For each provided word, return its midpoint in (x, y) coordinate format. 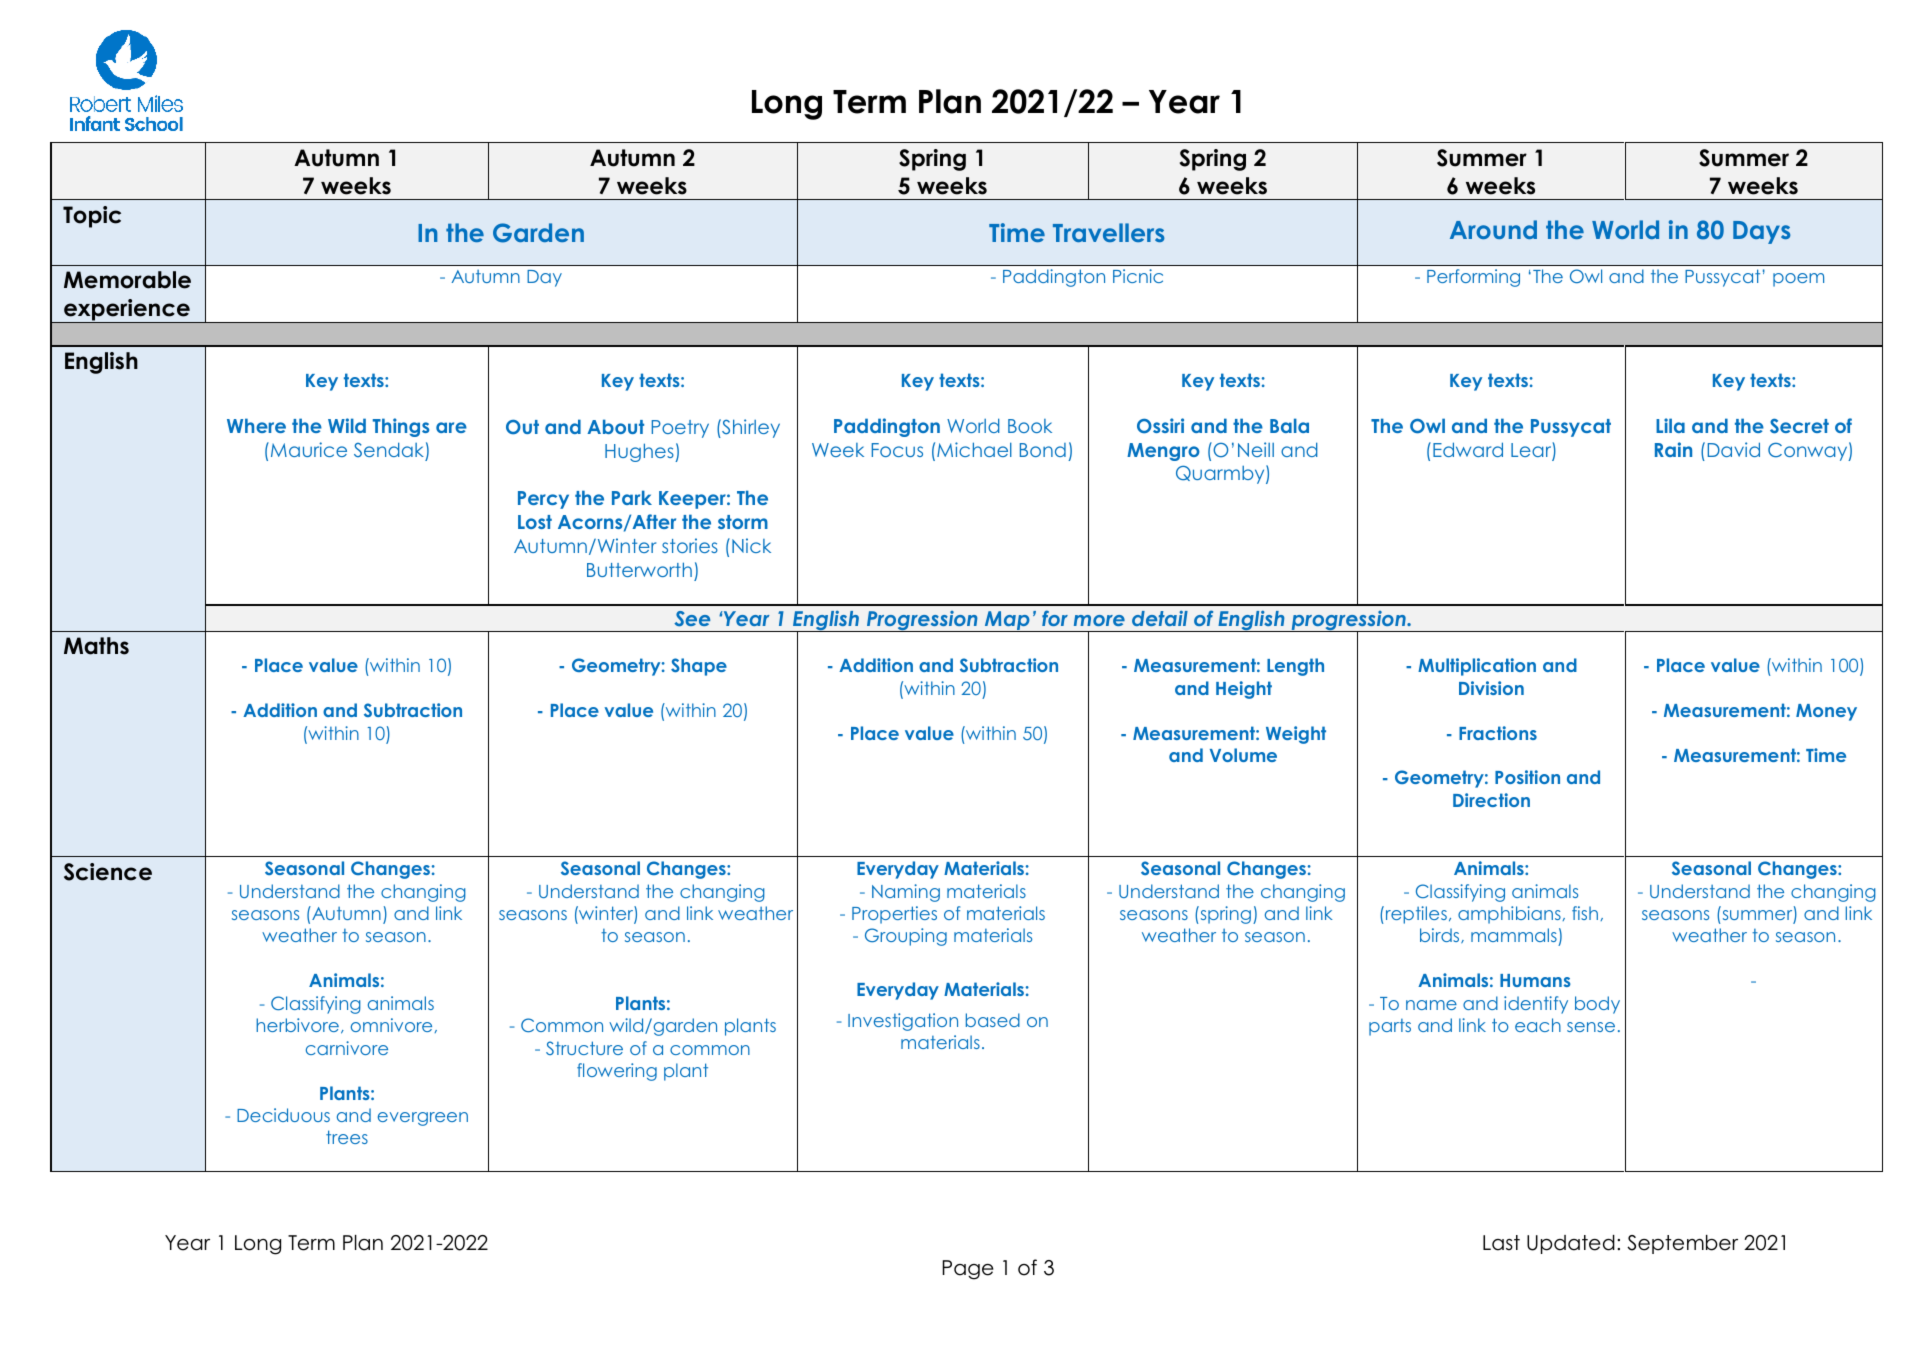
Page (968, 1270)
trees (347, 1137)
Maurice (307, 449)
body (1597, 1005)
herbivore (297, 1025)
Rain (1673, 449)
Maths (96, 646)
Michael (974, 449)
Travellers (1109, 232)
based (993, 1020)
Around (1493, 229)
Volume (1243, 755)
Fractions (1498, 733)
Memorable (127, 280)
